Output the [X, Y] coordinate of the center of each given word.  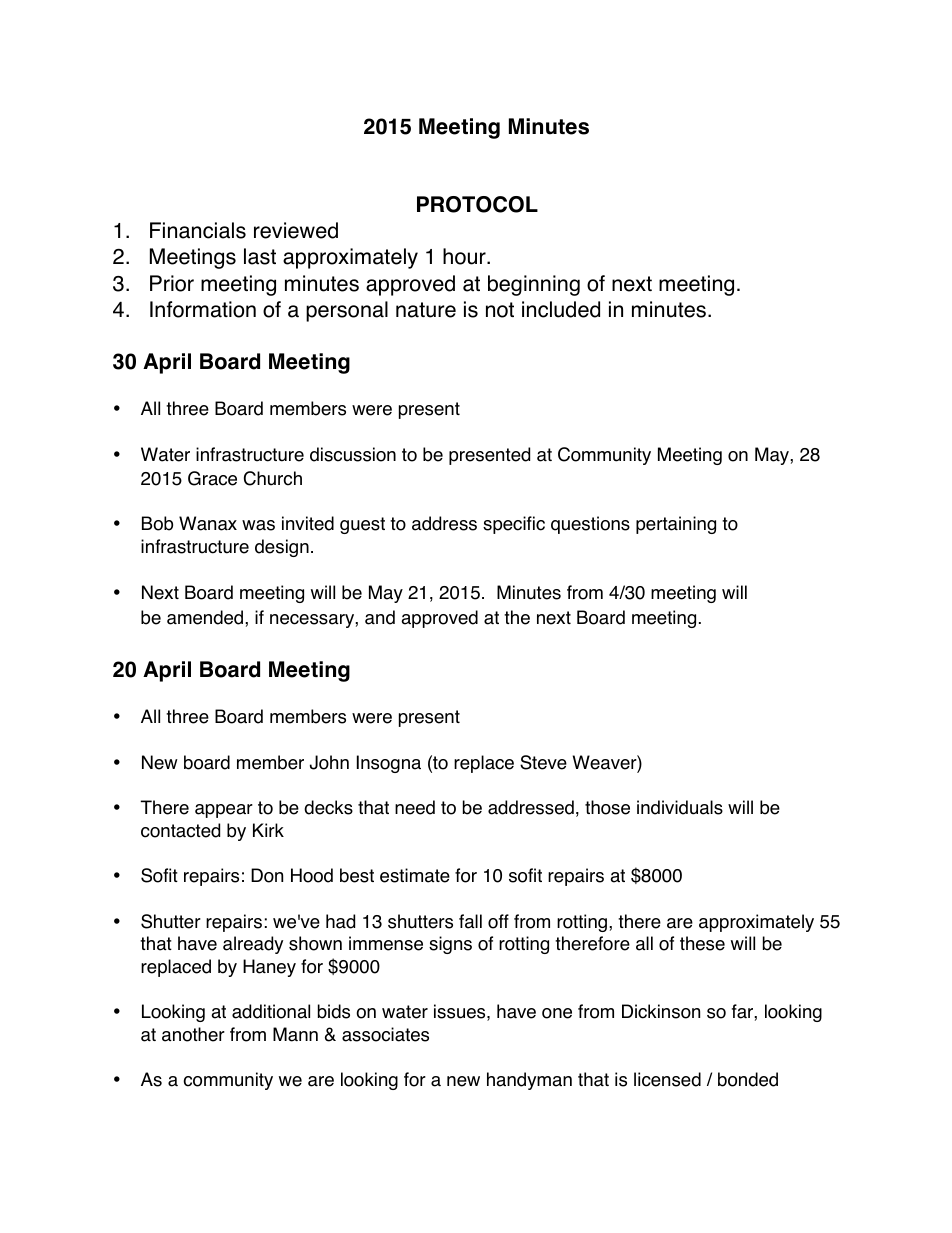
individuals [680, 807]
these [702, 943]
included [561, 309]
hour [465, 256]
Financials [198, 230]
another [193, 1034]
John [329, 762]
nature [426, 310]
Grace [212, 478]
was [258, 525]
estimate [415, 875]
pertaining [676, 525]
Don [267, 875]
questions [590, 525]
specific [514, 525]
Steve [543, 762]
